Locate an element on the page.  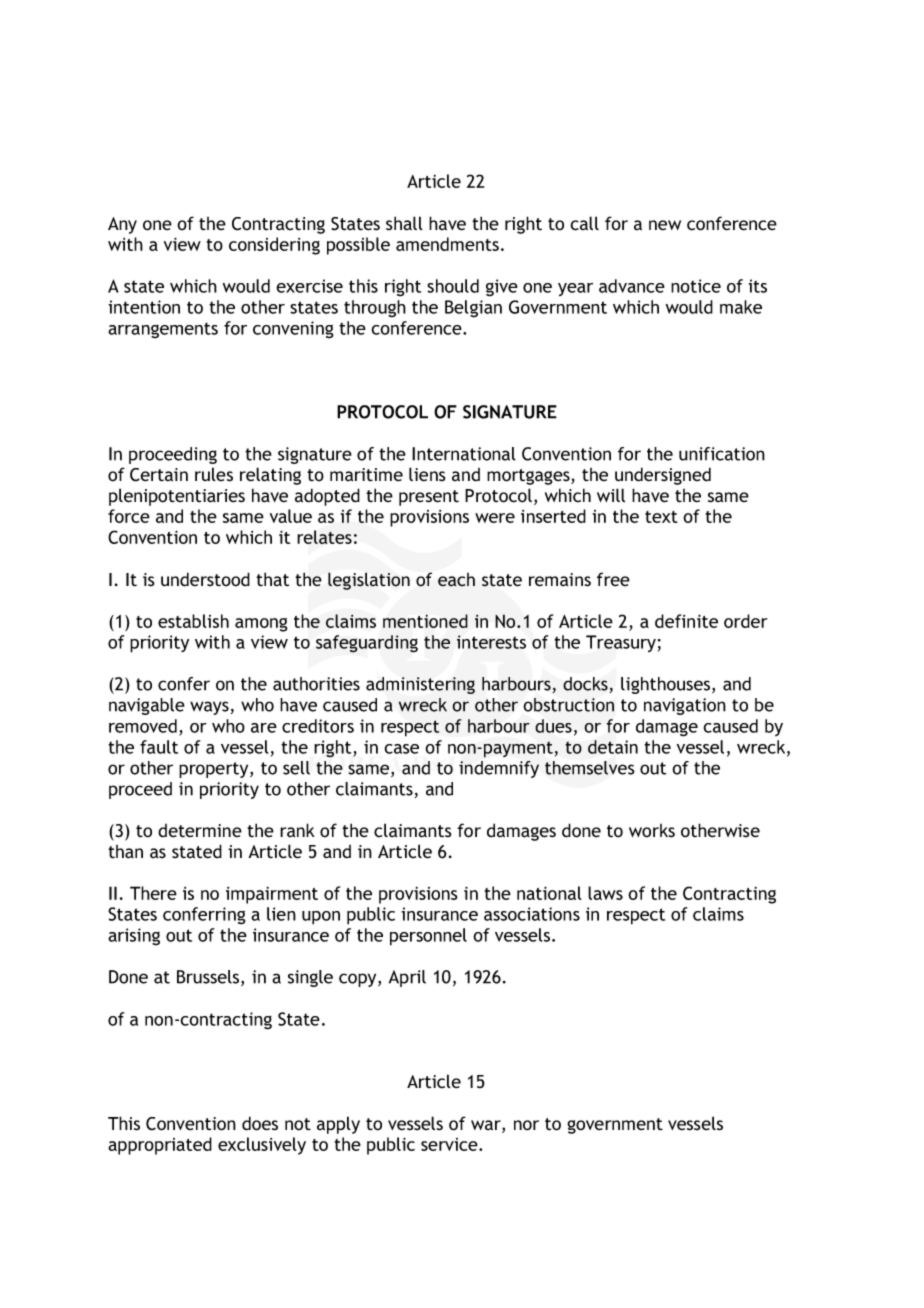
nor is located at coordinates (526, 1125).
